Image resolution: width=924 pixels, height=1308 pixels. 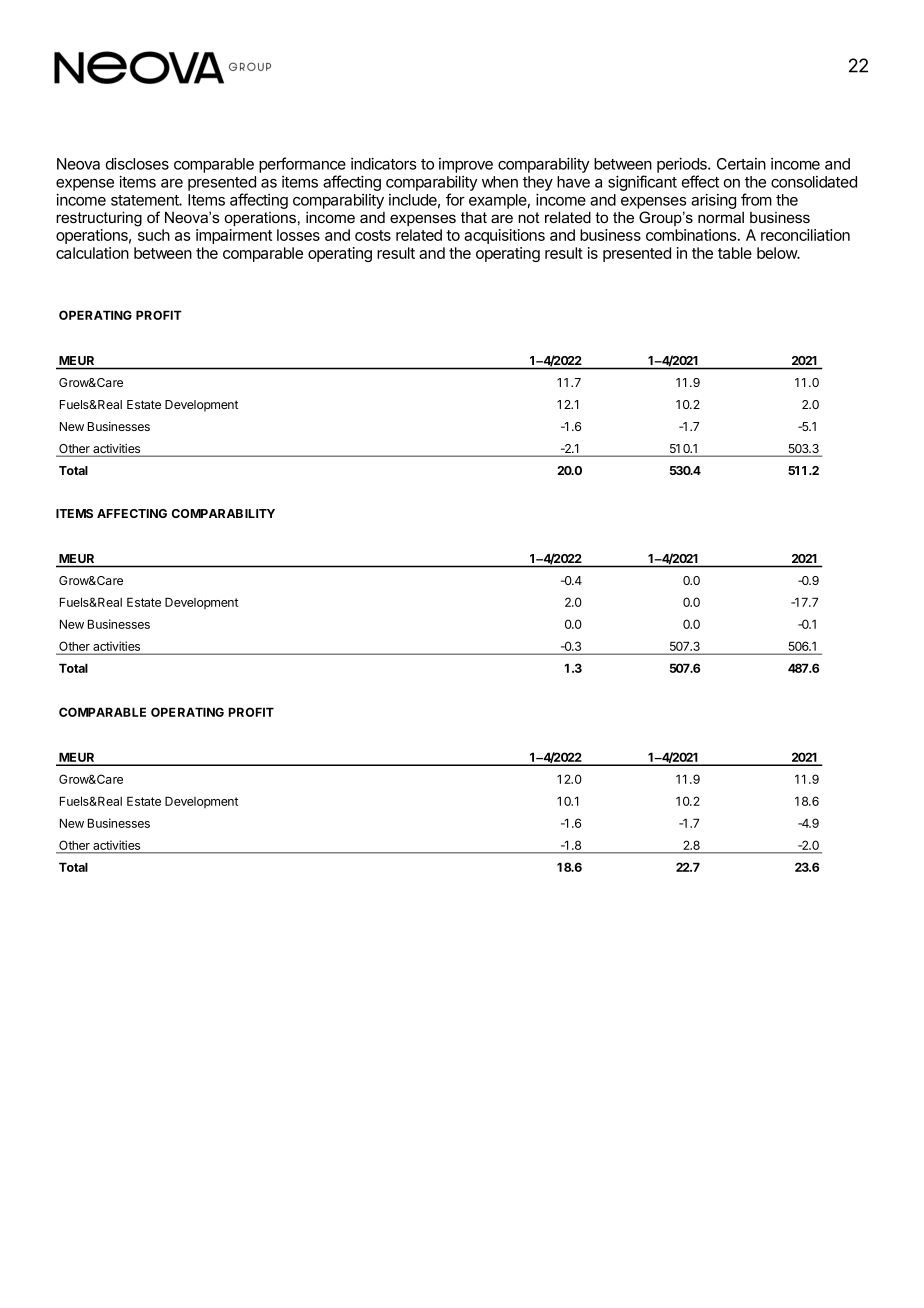 What do you see at coordinates (741, 164) in the image?
I see `Certain` at bounding box center [741, 164].
